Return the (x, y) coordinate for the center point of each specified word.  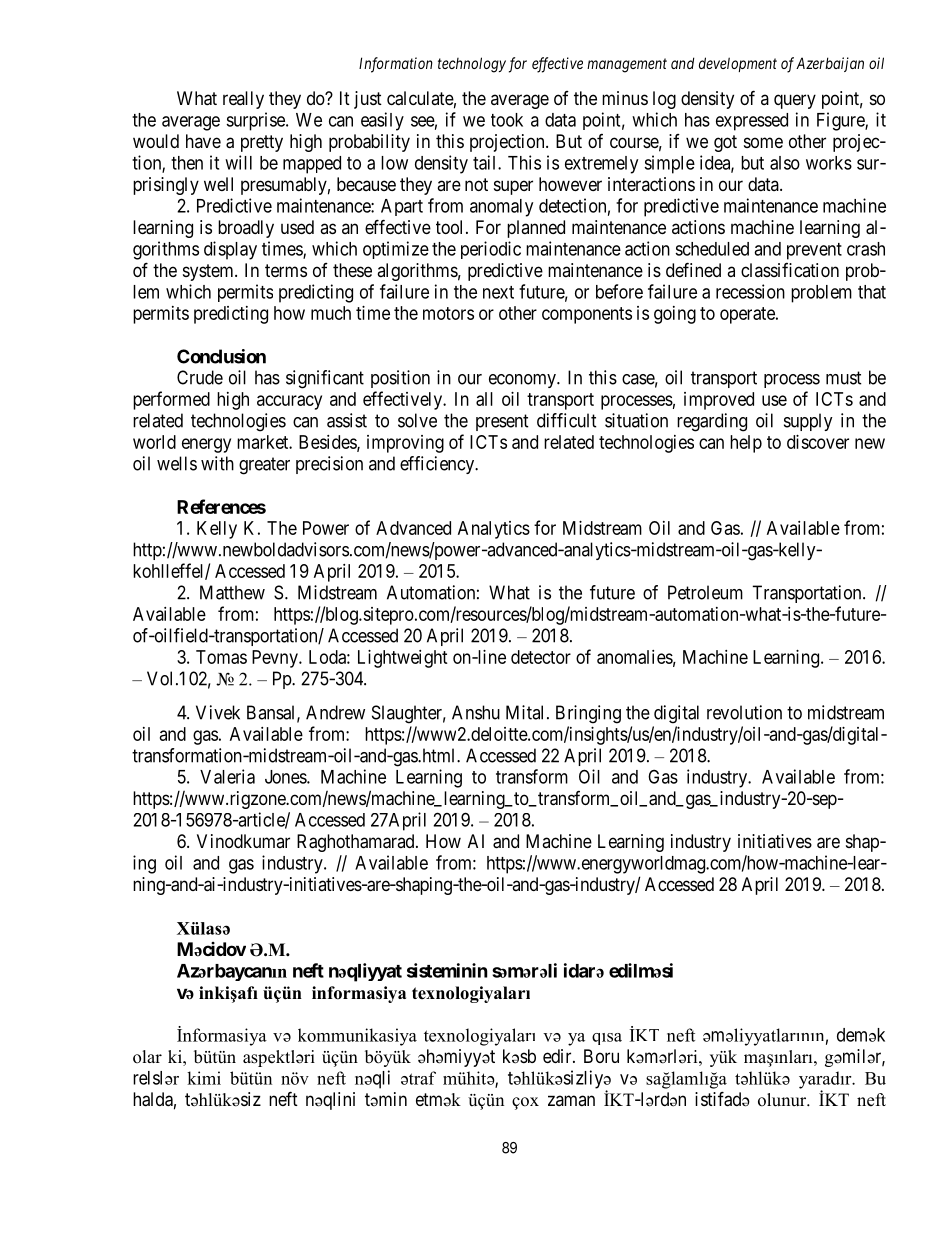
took (507, 120)
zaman (571, 1100)
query (795, 101)
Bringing (588, 714)
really (243, 100)
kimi (204, 1078)
